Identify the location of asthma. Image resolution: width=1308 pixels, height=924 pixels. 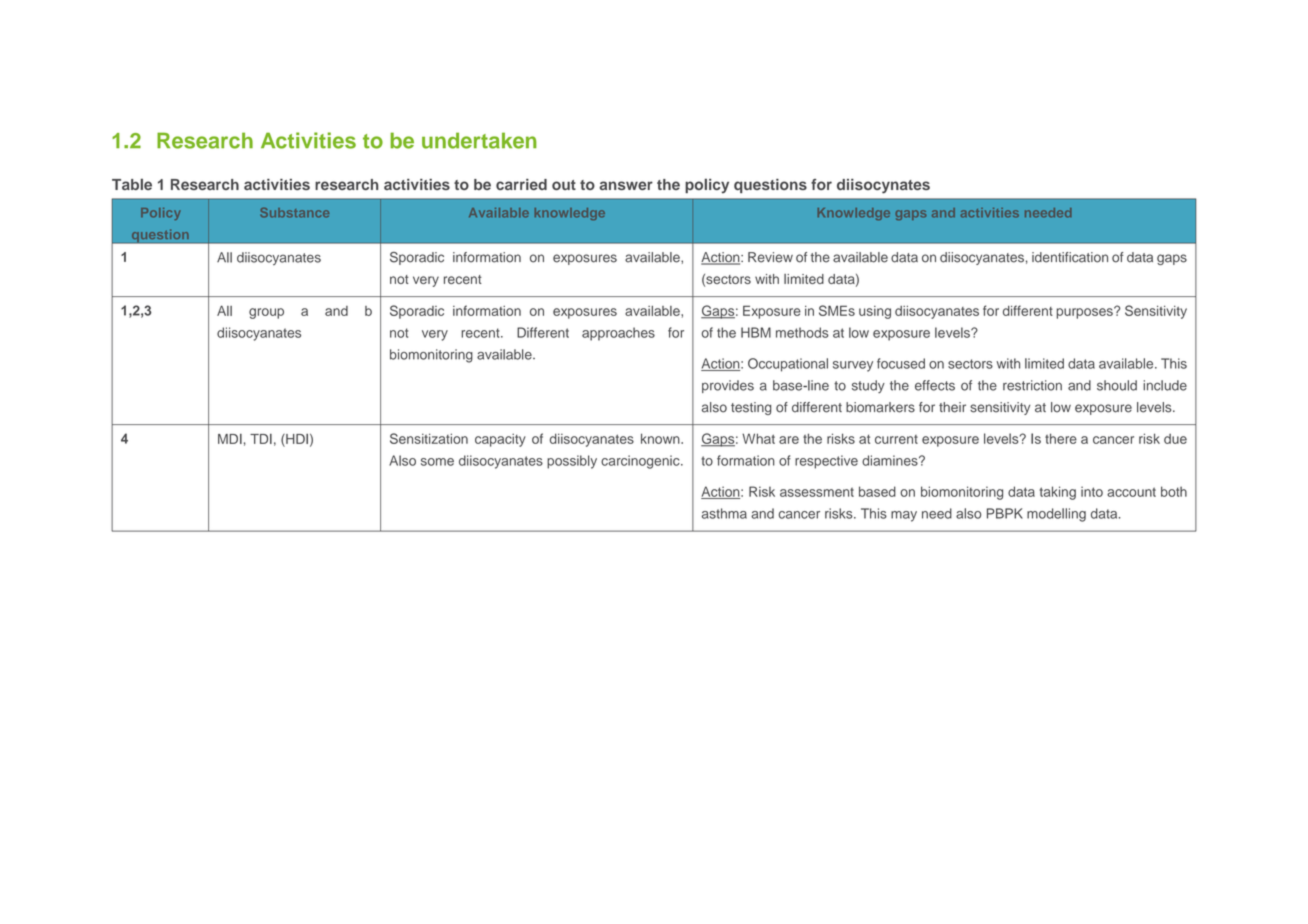
(724, 513).
